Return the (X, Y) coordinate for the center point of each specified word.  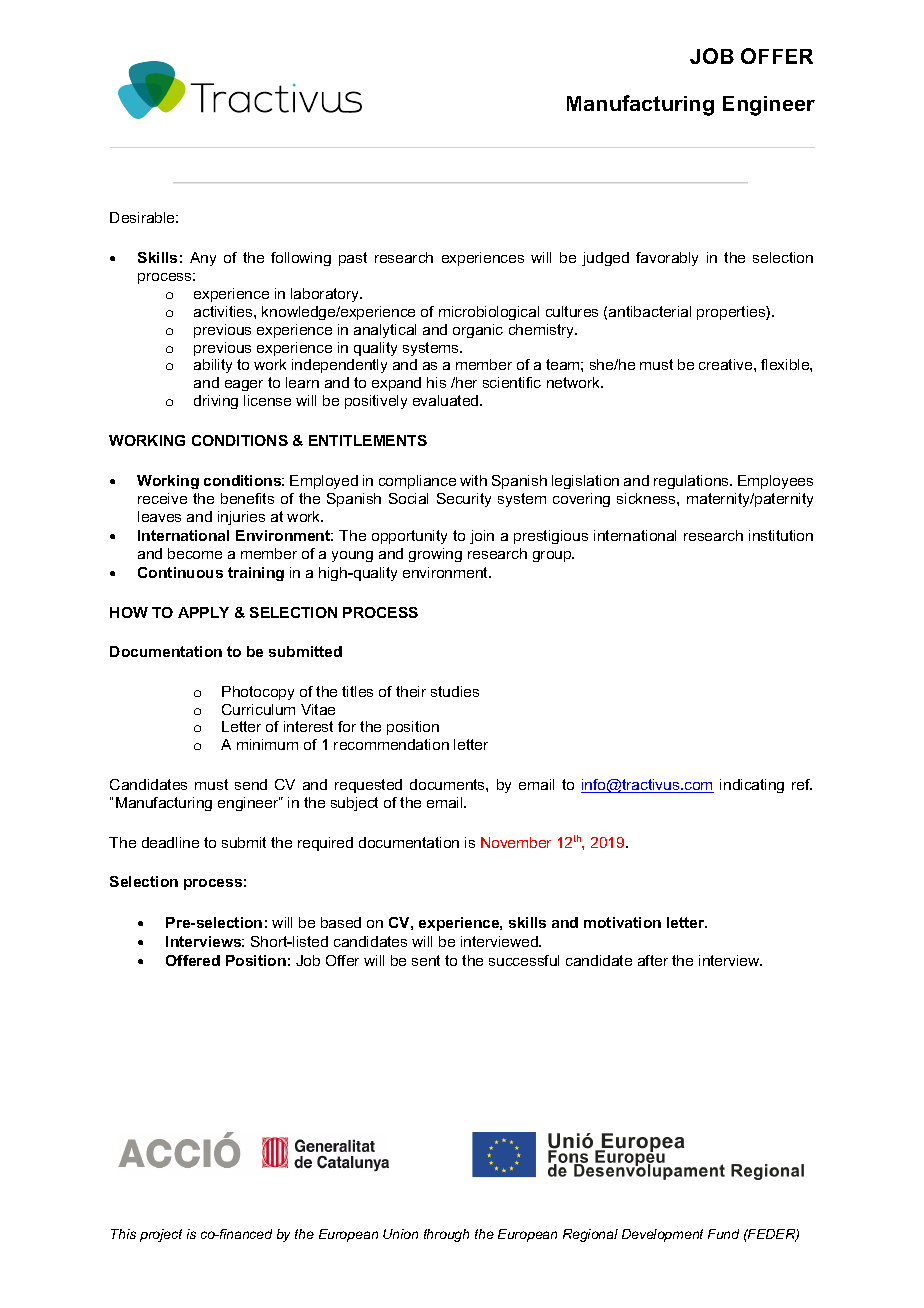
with (473, 480)
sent (426, 960)
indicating (752, 786)
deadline (170, 842)
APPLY (203, 612)
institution (781, 535)
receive (162, 498)
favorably (667, 259)
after (653, 960)
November (516, 842)
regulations (692, 482)
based (341, 922)
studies (455, 691)
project (161, 1235)
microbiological (489, 313)
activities (224, 311)
